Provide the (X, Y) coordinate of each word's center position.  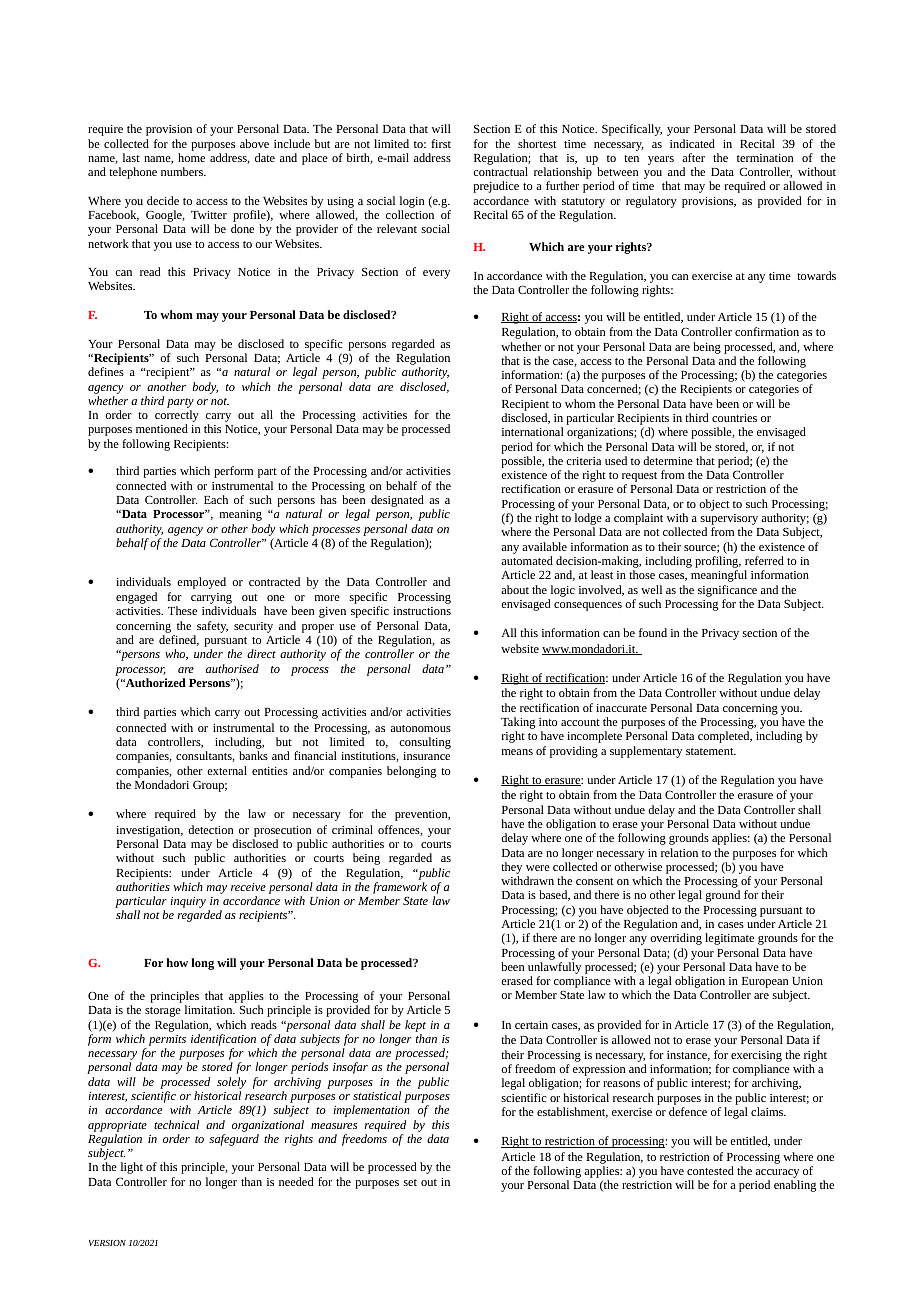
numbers (183, 171)
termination (765, 158)
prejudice (496, 187)
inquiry (188, 902)
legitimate (729, 939)
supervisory (729, 521)
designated (396, 502)
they (511, 868)
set (410, 1182)
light (132, 1168)
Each (216, 499)
